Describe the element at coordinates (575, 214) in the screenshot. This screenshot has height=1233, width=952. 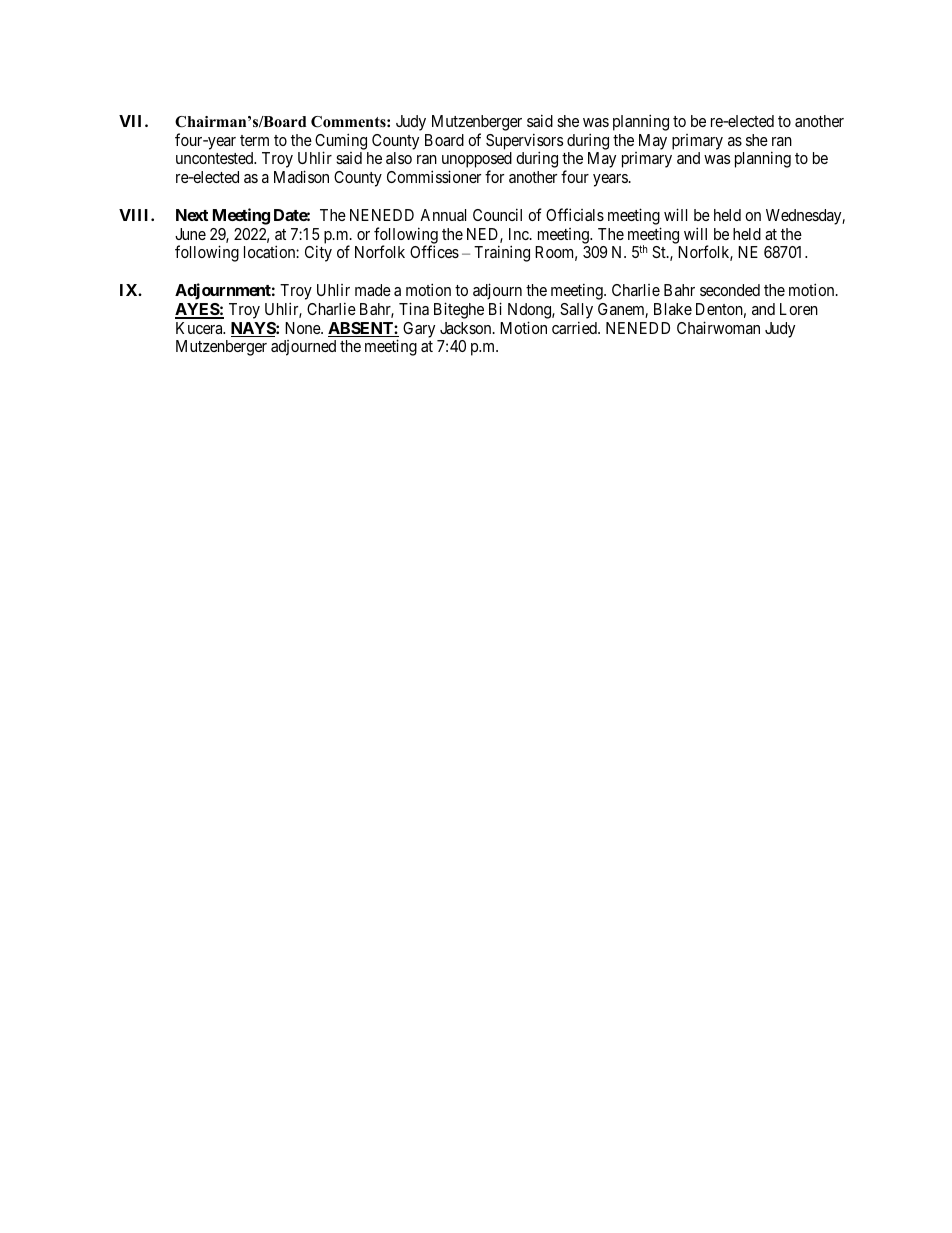
I see `Officials` at that location.
